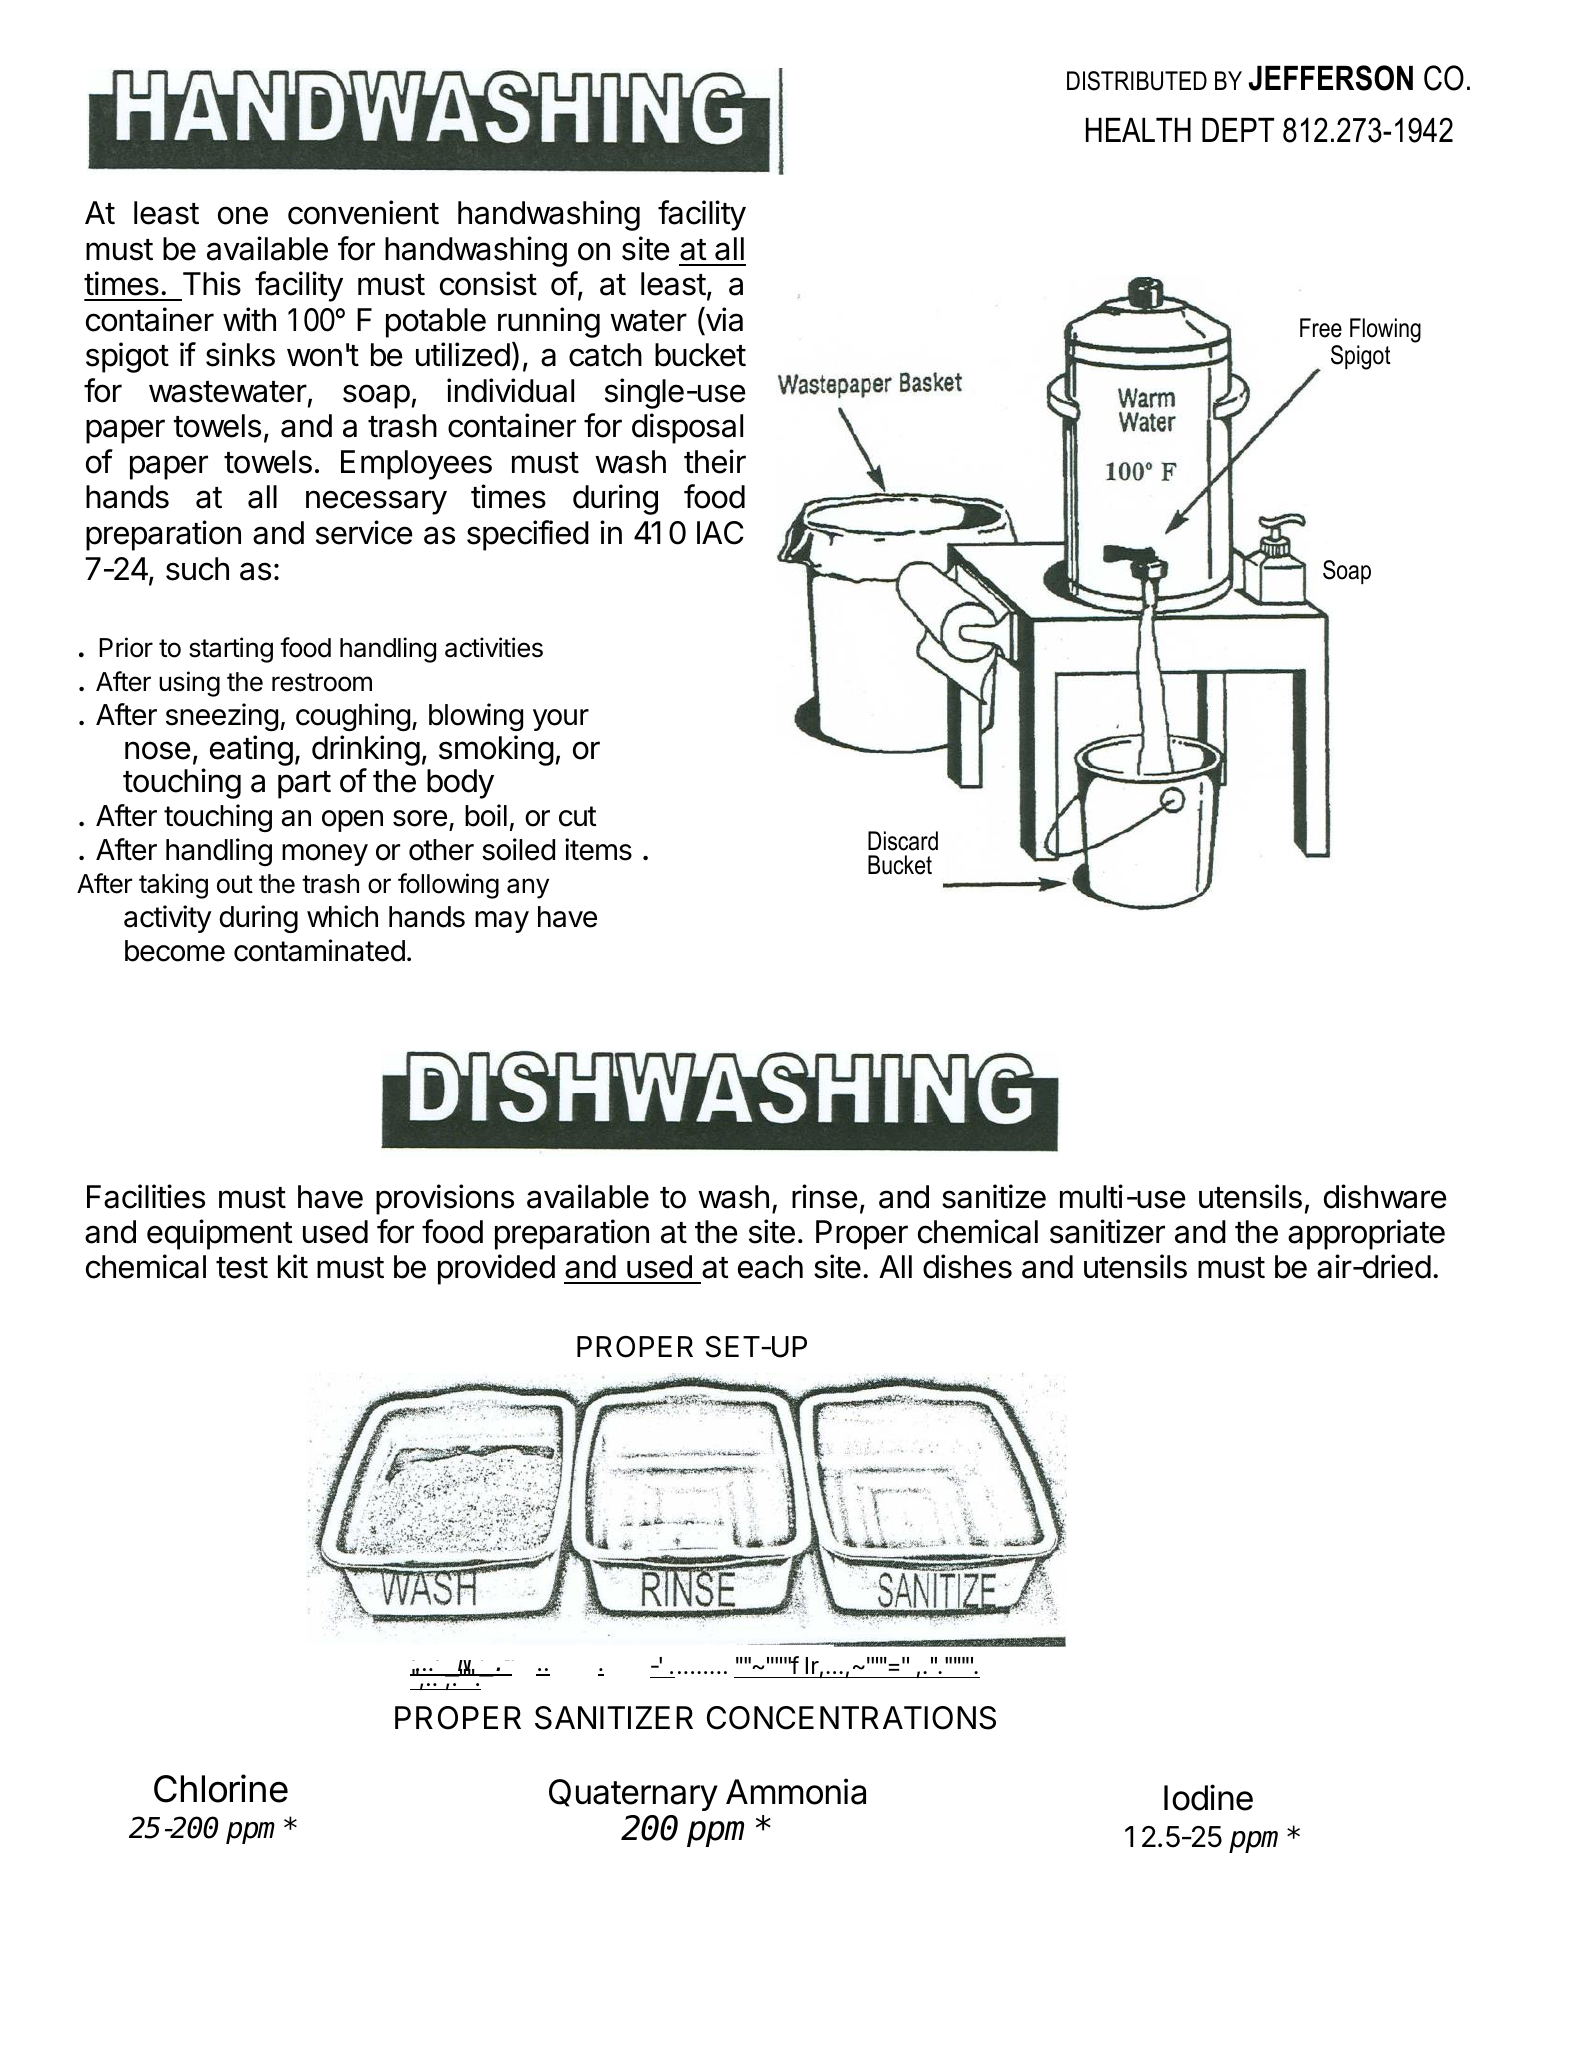 Image resolution: width=1594 pixels, height=2063 pixels. Describe the element at coordinates (1238, 130) in the screenshot. I see `DEPT` at that location.
